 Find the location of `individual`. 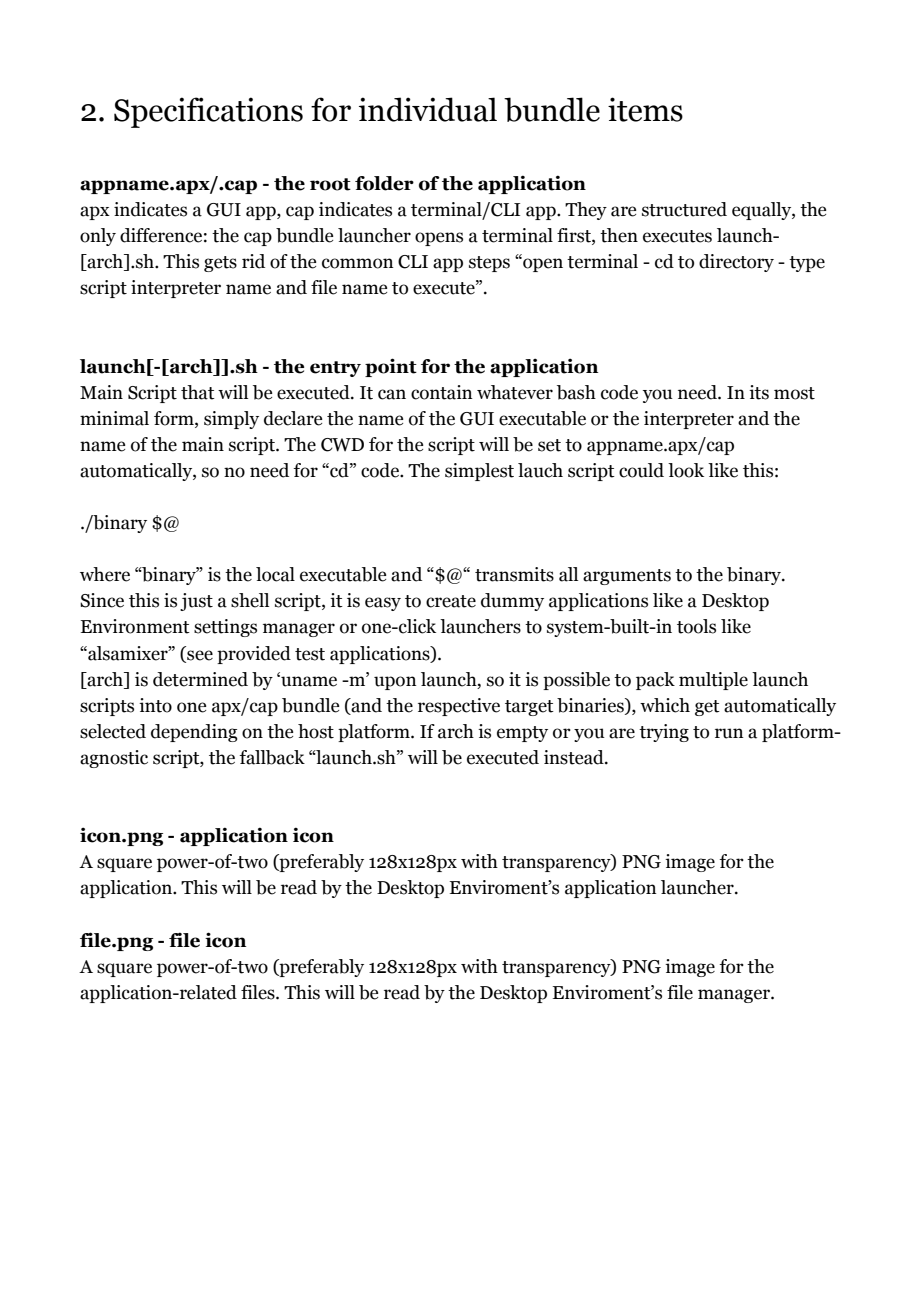

individual is located at coordinates (428, 109).
